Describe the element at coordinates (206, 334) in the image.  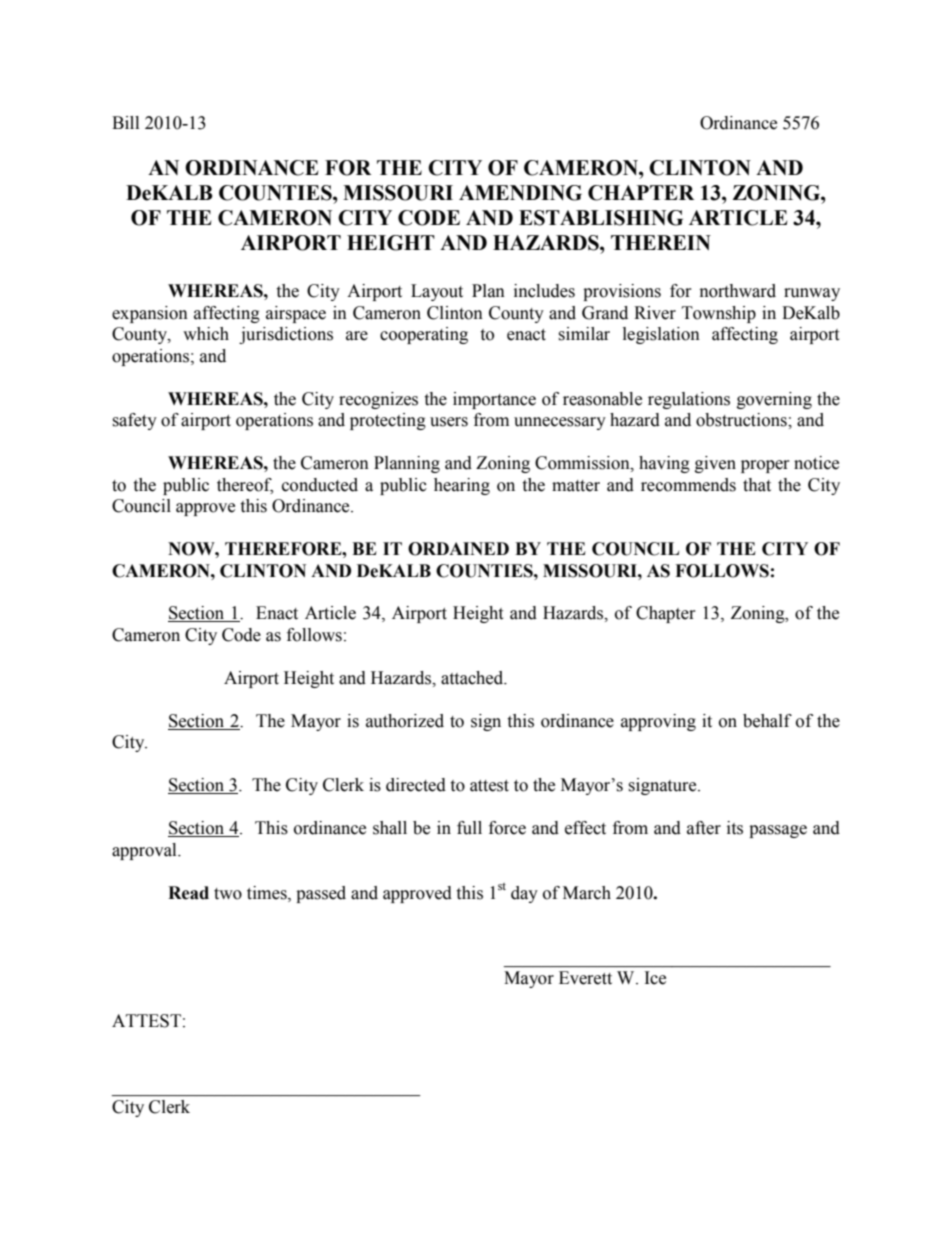
I see `which` at that location.
